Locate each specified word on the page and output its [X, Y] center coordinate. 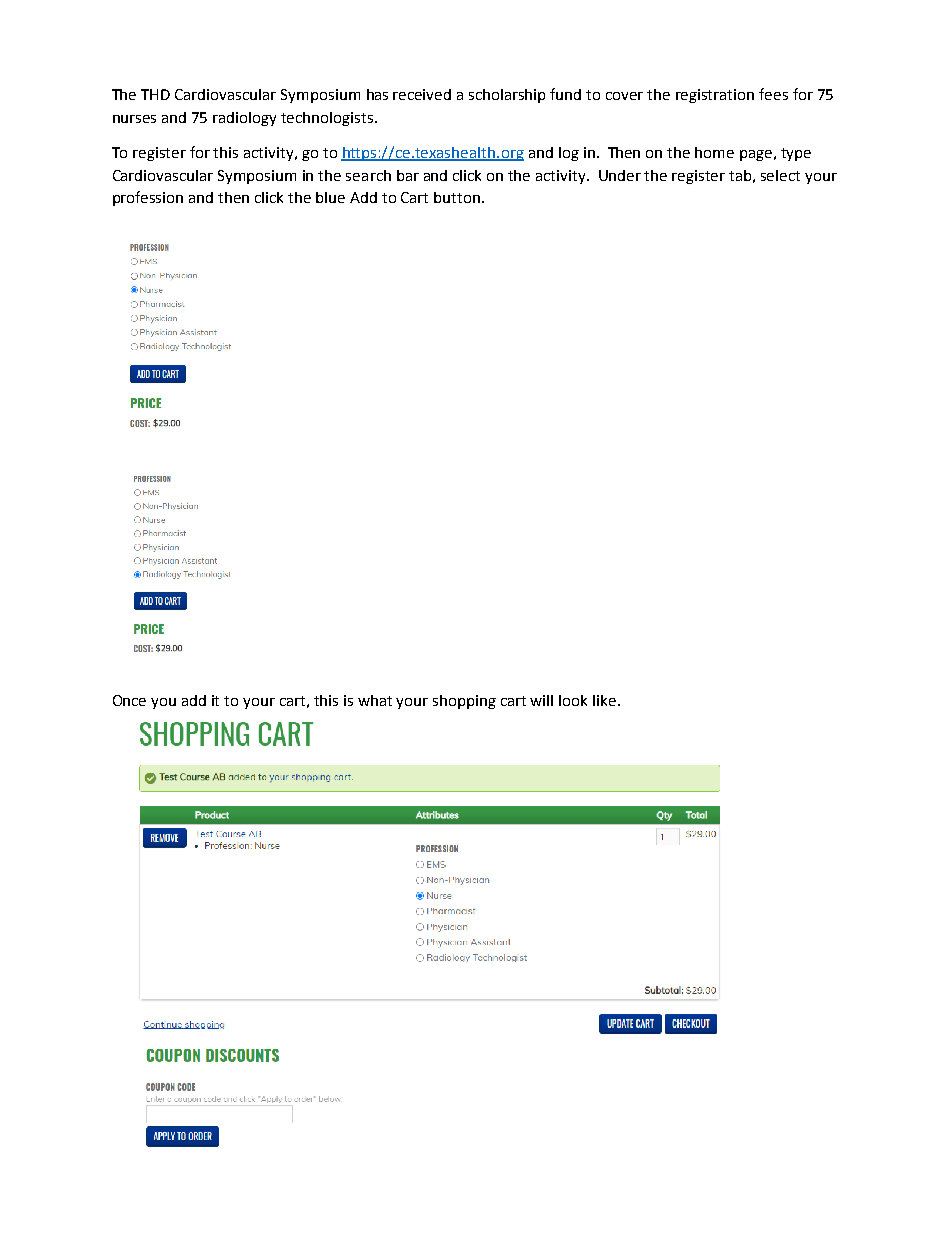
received [422, 94]
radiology [244, 119]
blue [330, 197]
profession [148, 198]
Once [129, 700]
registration [715, 96]
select [780, 175]
